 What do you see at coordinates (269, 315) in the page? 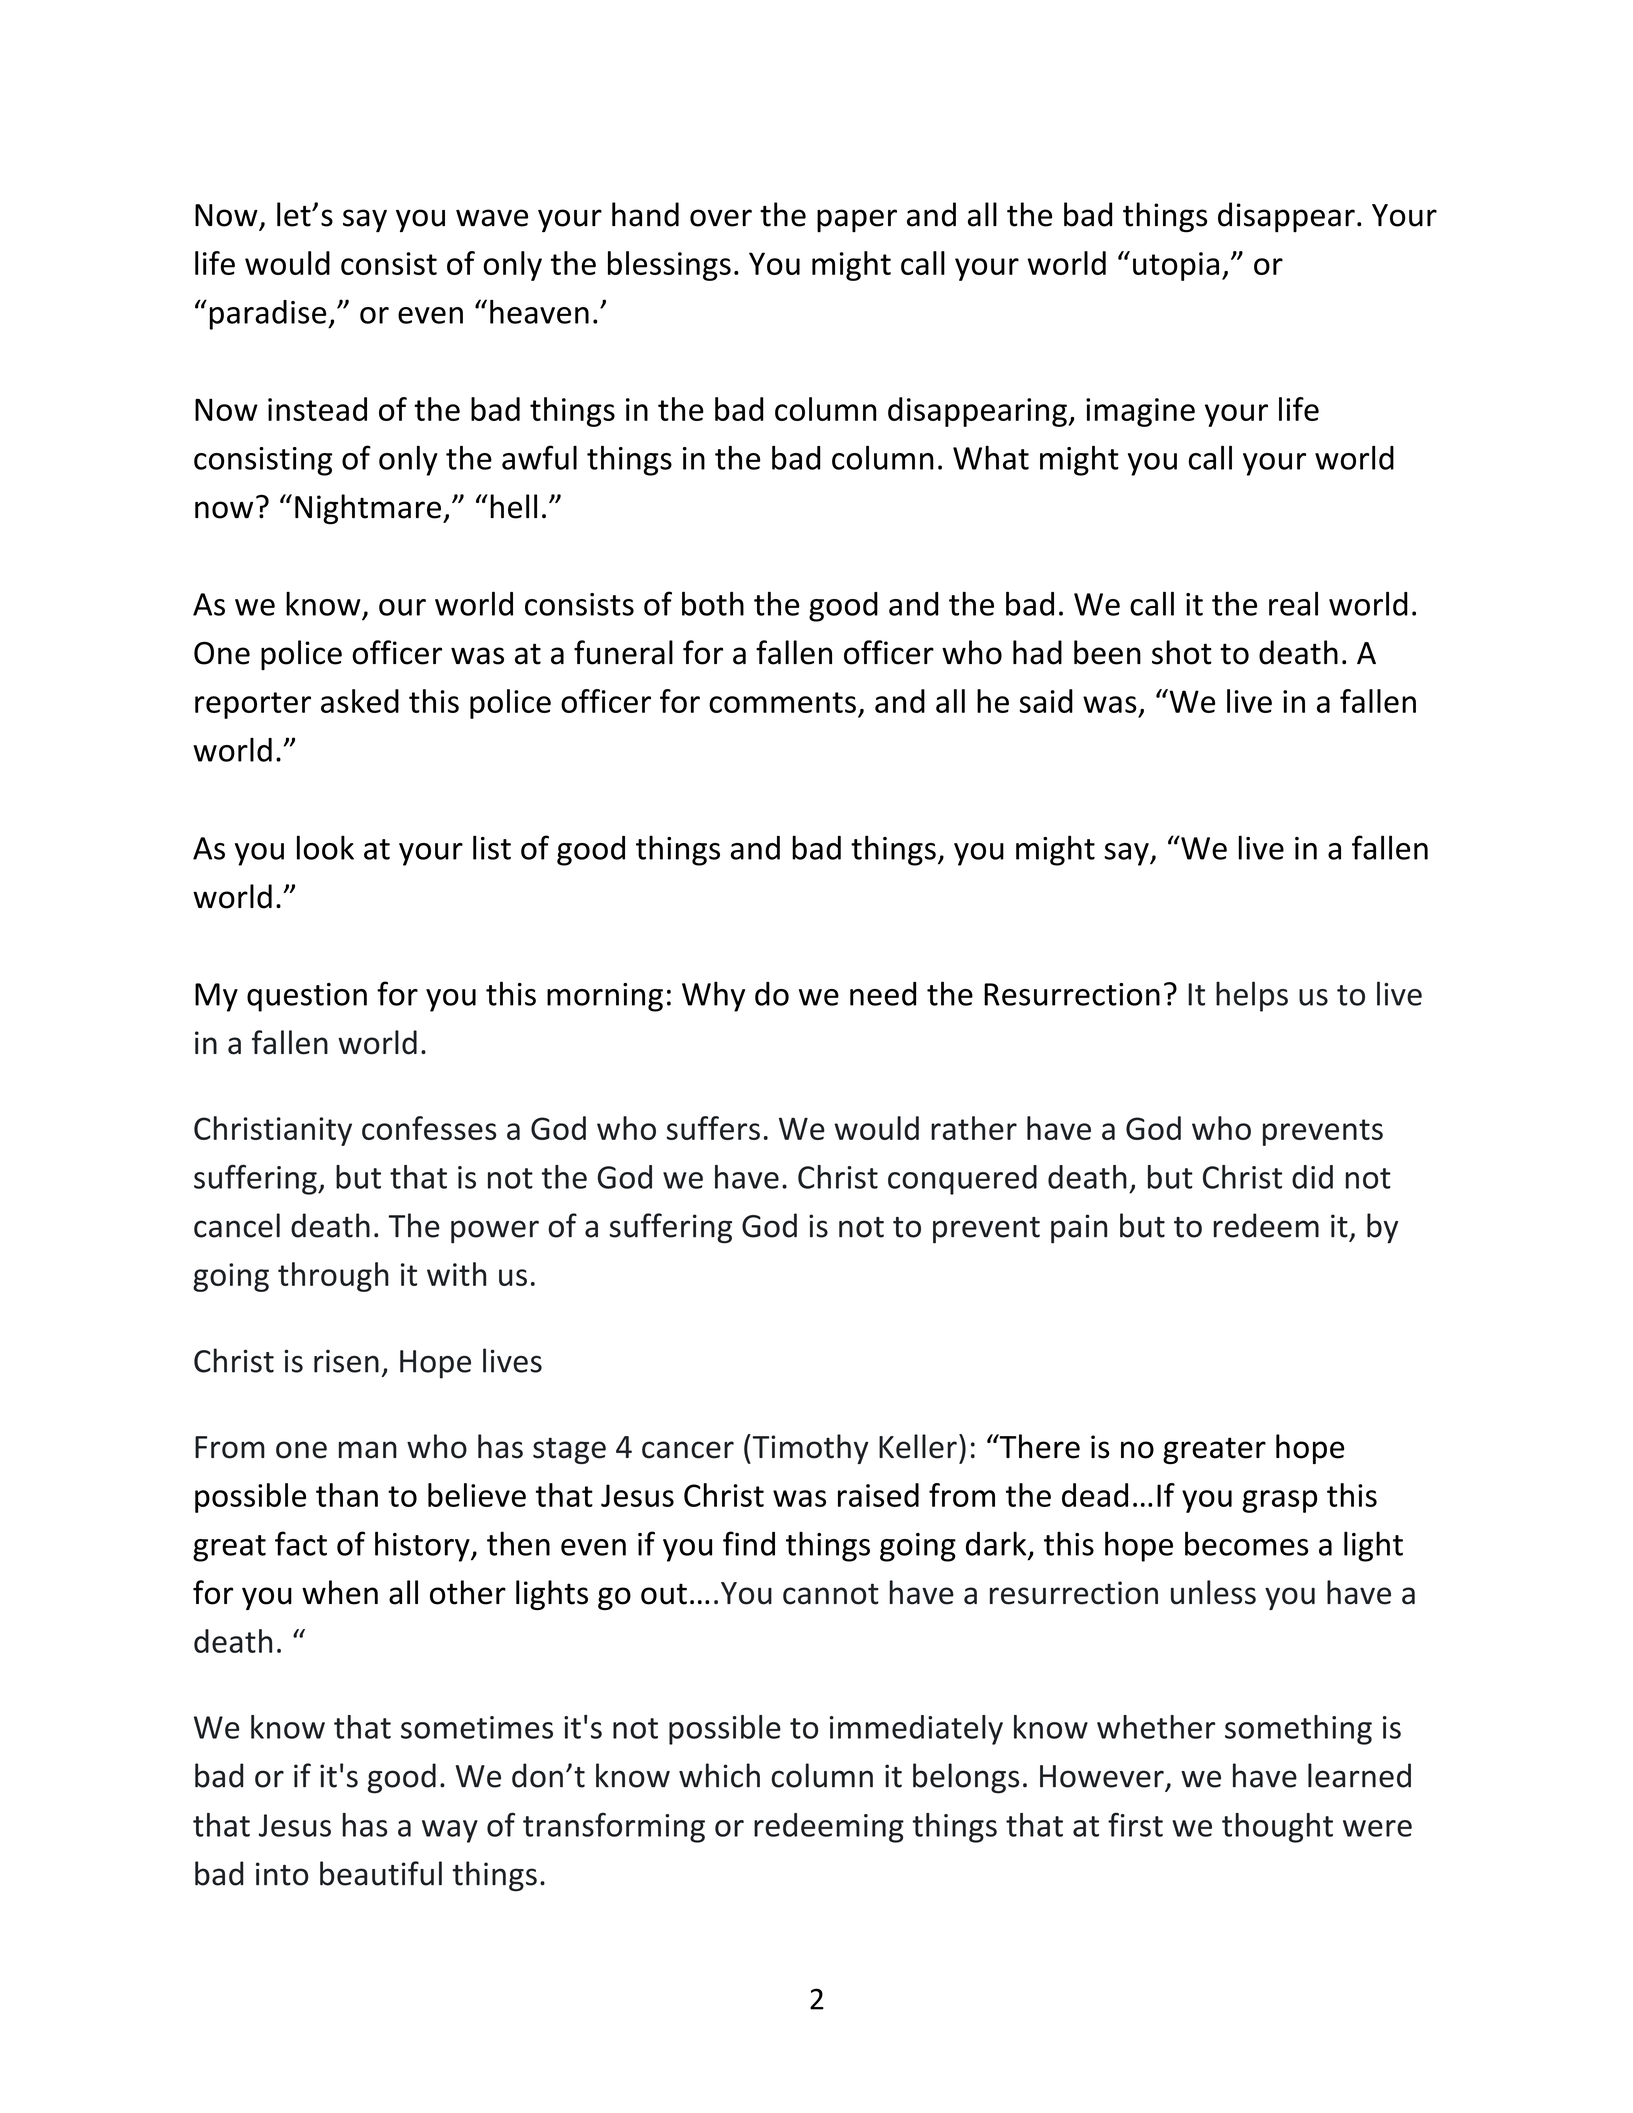
I see `paradise` at bounding box center [269, 315].
